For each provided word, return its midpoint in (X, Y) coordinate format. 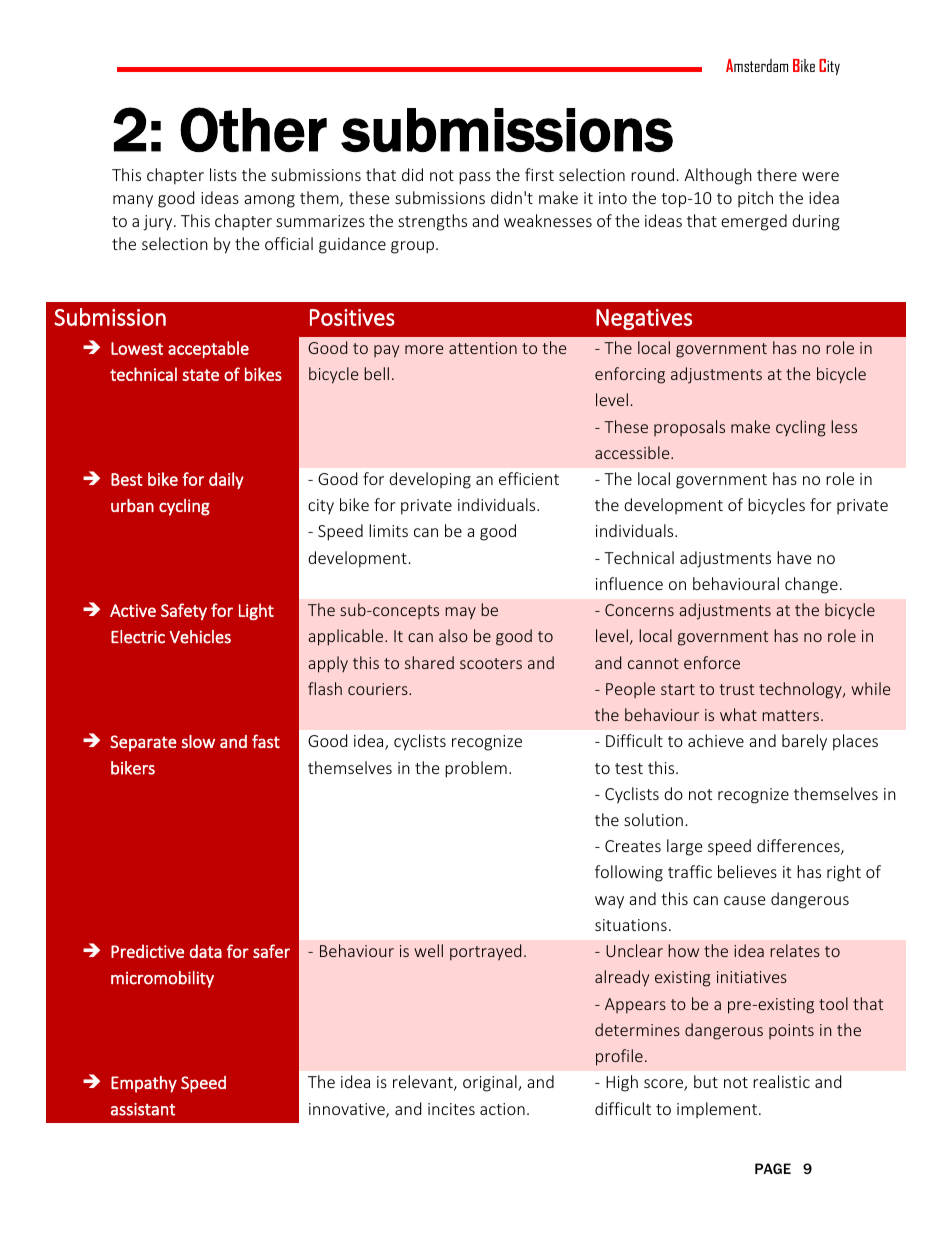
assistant (143, 1109)
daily (226, 480)
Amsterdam (757, 65)
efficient (529, 478)
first (539, 174)
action (502, 1109)
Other (253, 129)
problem (476, 769)
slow (198, 741)
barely (804, 742)
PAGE (773, 1168)
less (844, 426)
